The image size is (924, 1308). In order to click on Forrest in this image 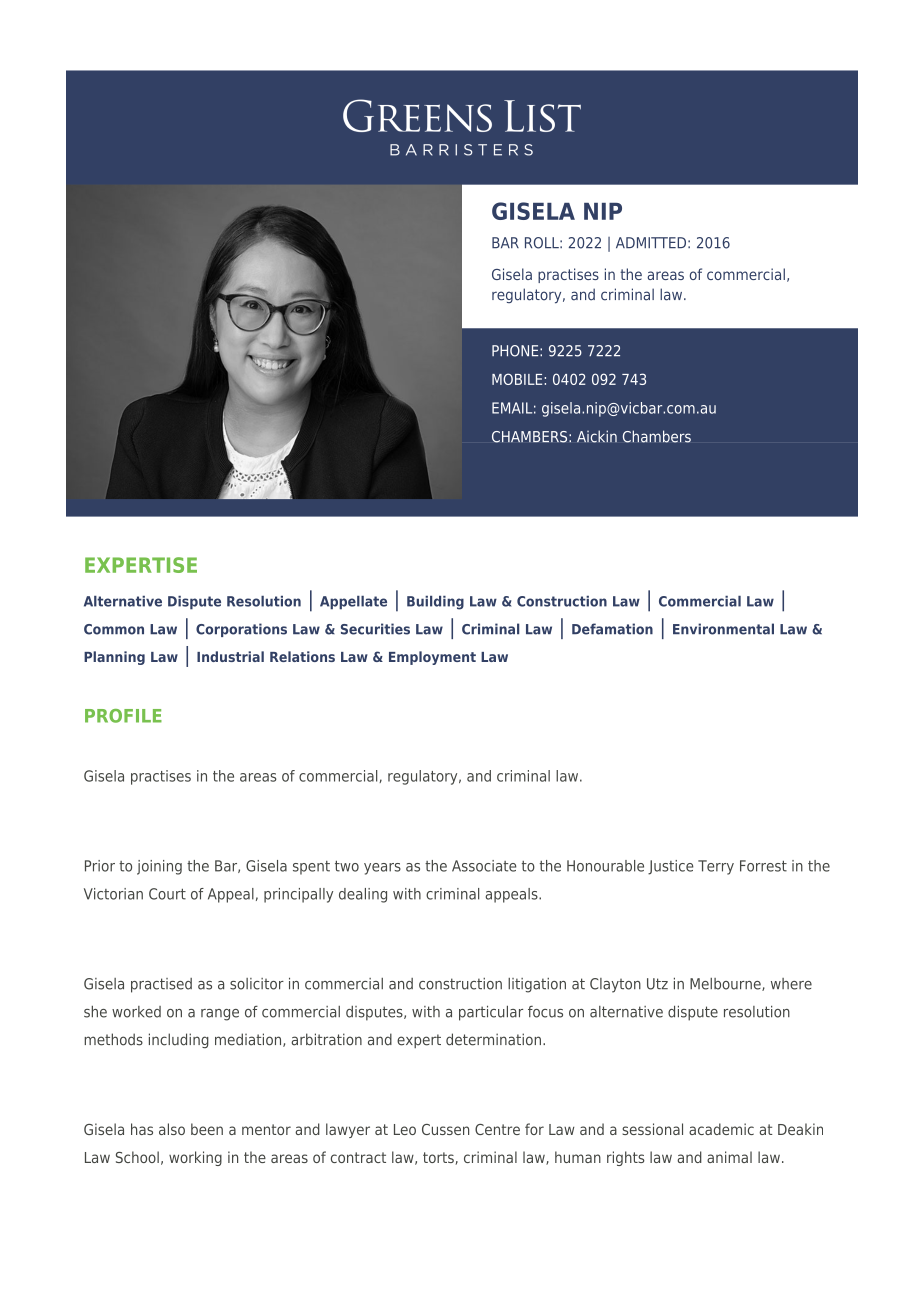, I will do `click(763, 866)`.
